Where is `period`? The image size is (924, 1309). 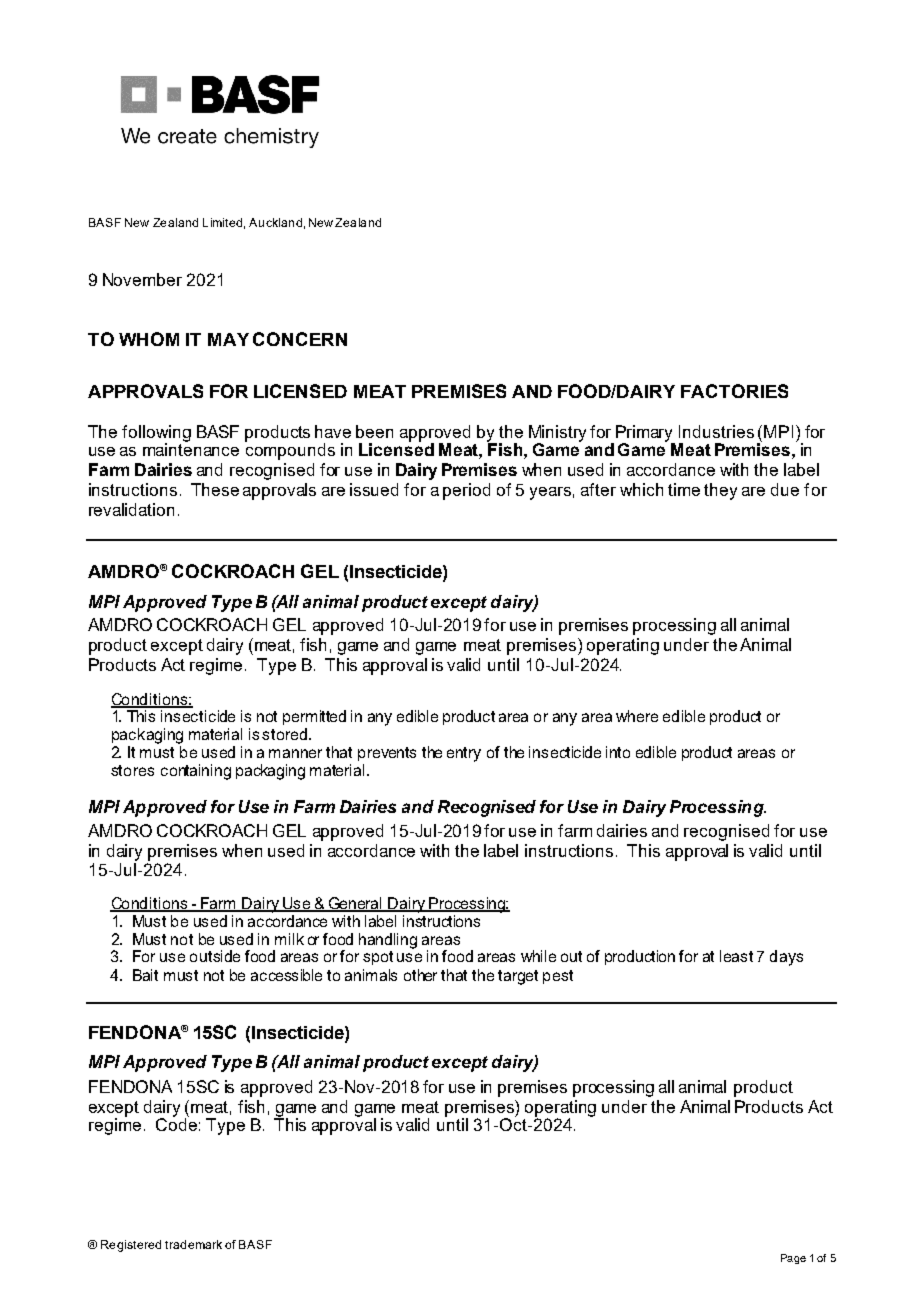
period is located at coordinates (466, 491).
